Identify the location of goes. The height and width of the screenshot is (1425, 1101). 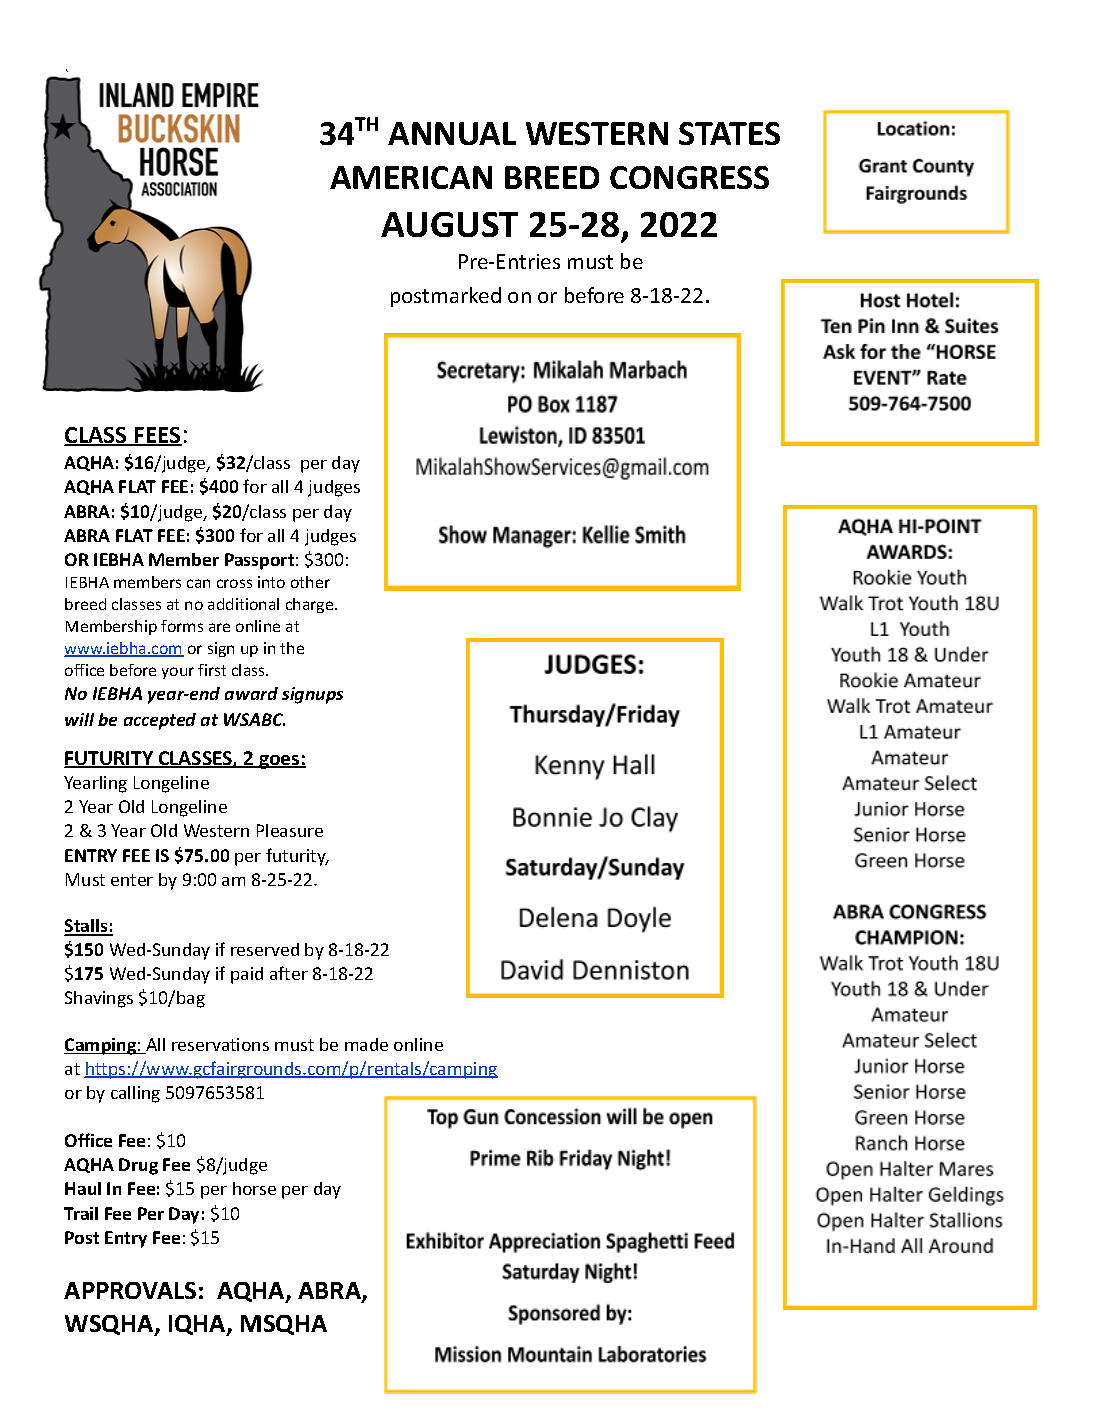
(279, 762).
